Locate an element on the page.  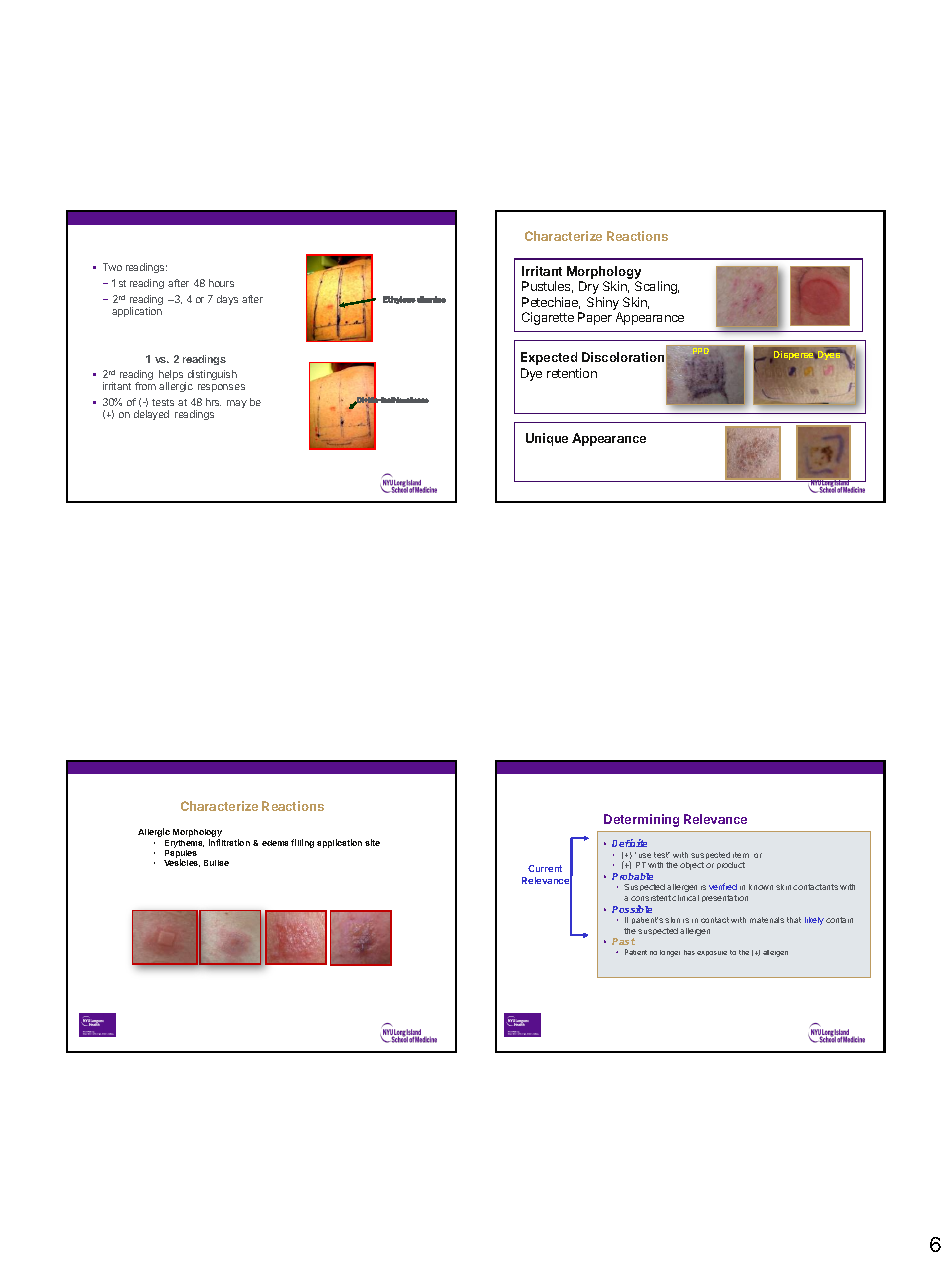
hours is located at coordinates (221, 283).
